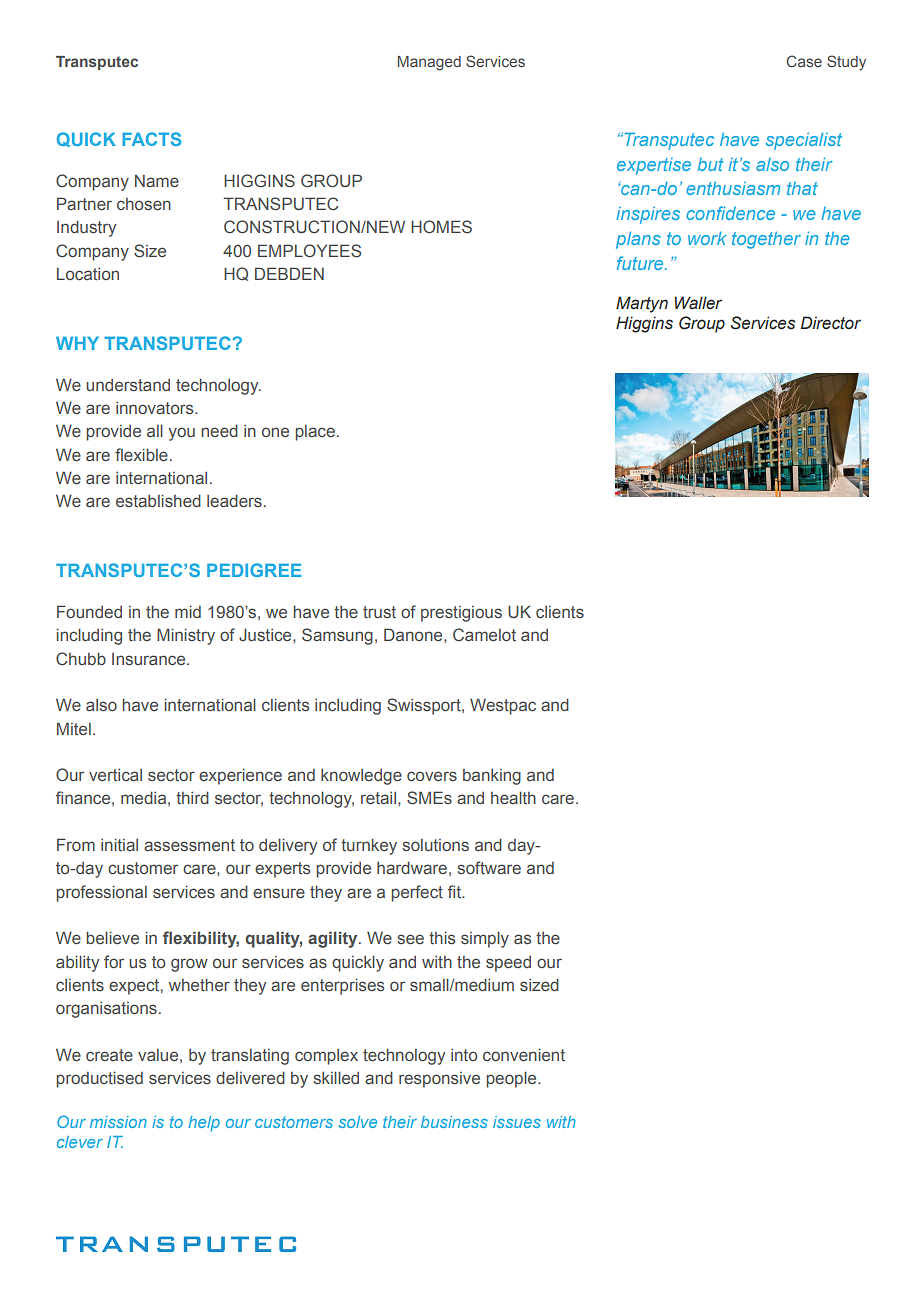  Describe the element at coordinates (432, 776) in the image. I see `covers` at that location.
